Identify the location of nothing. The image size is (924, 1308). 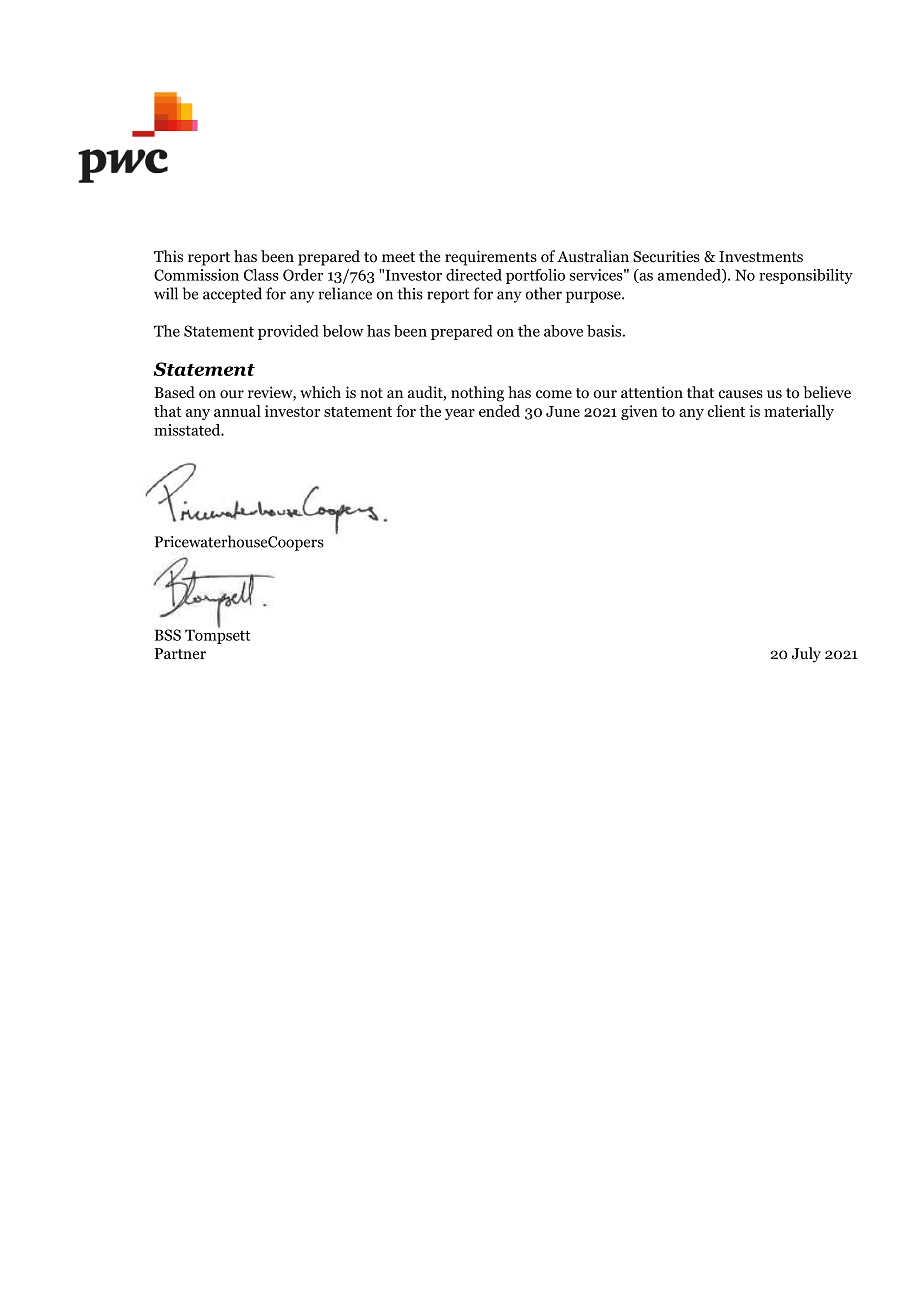
(477, 394).
